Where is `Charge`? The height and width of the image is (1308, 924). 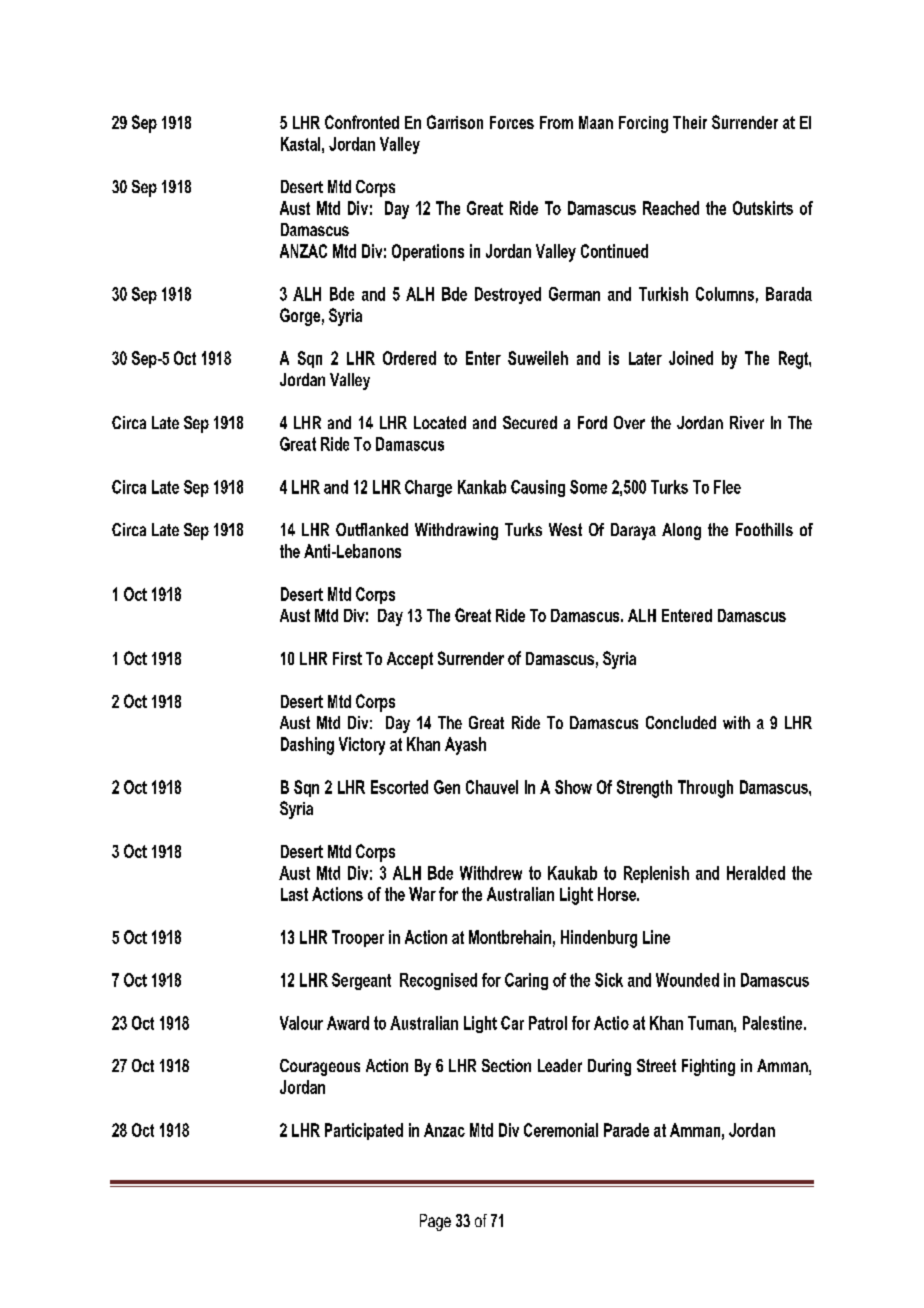 Charge is located at coordinates (428, 488).
